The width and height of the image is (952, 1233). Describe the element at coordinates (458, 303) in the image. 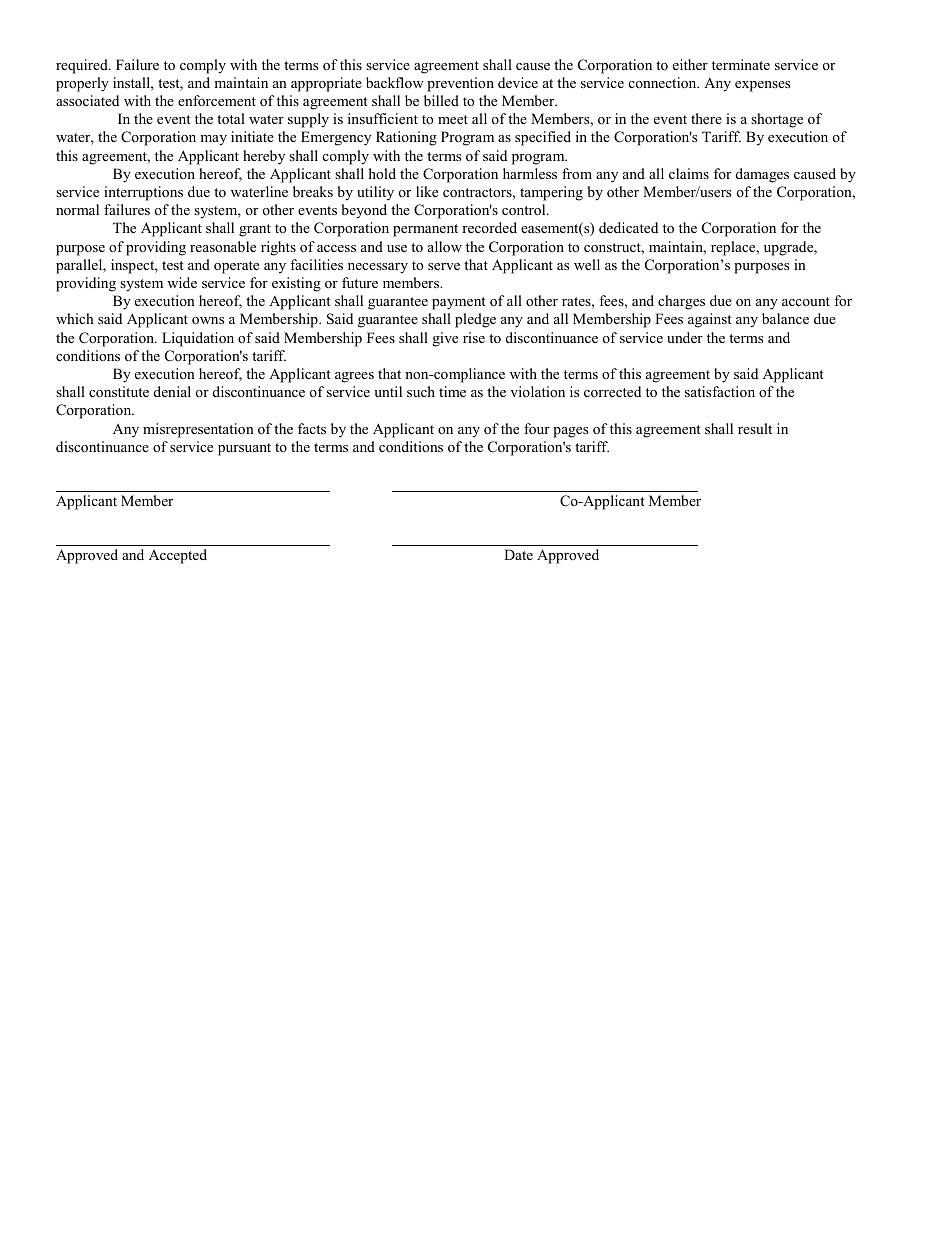

I see `payment` at that location.
